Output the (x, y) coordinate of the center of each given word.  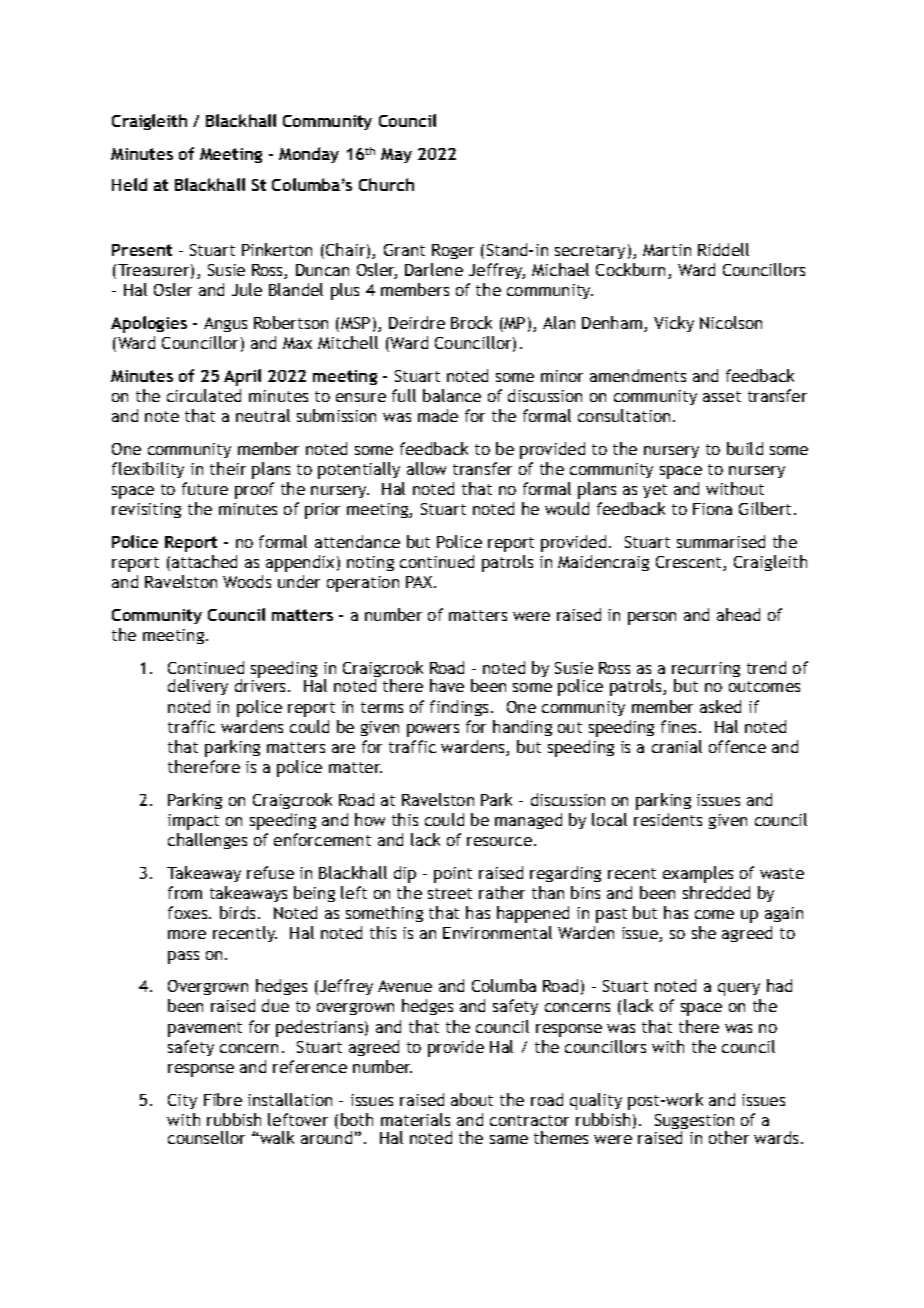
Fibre (223, 1099)
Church (386, 184)
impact (193, 822)
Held (129, 184)
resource (501, 841)
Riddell (723, 249)
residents (668, 819)
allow (426, 468)
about (472, 1099)
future (205, 488)
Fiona (712, 509)
